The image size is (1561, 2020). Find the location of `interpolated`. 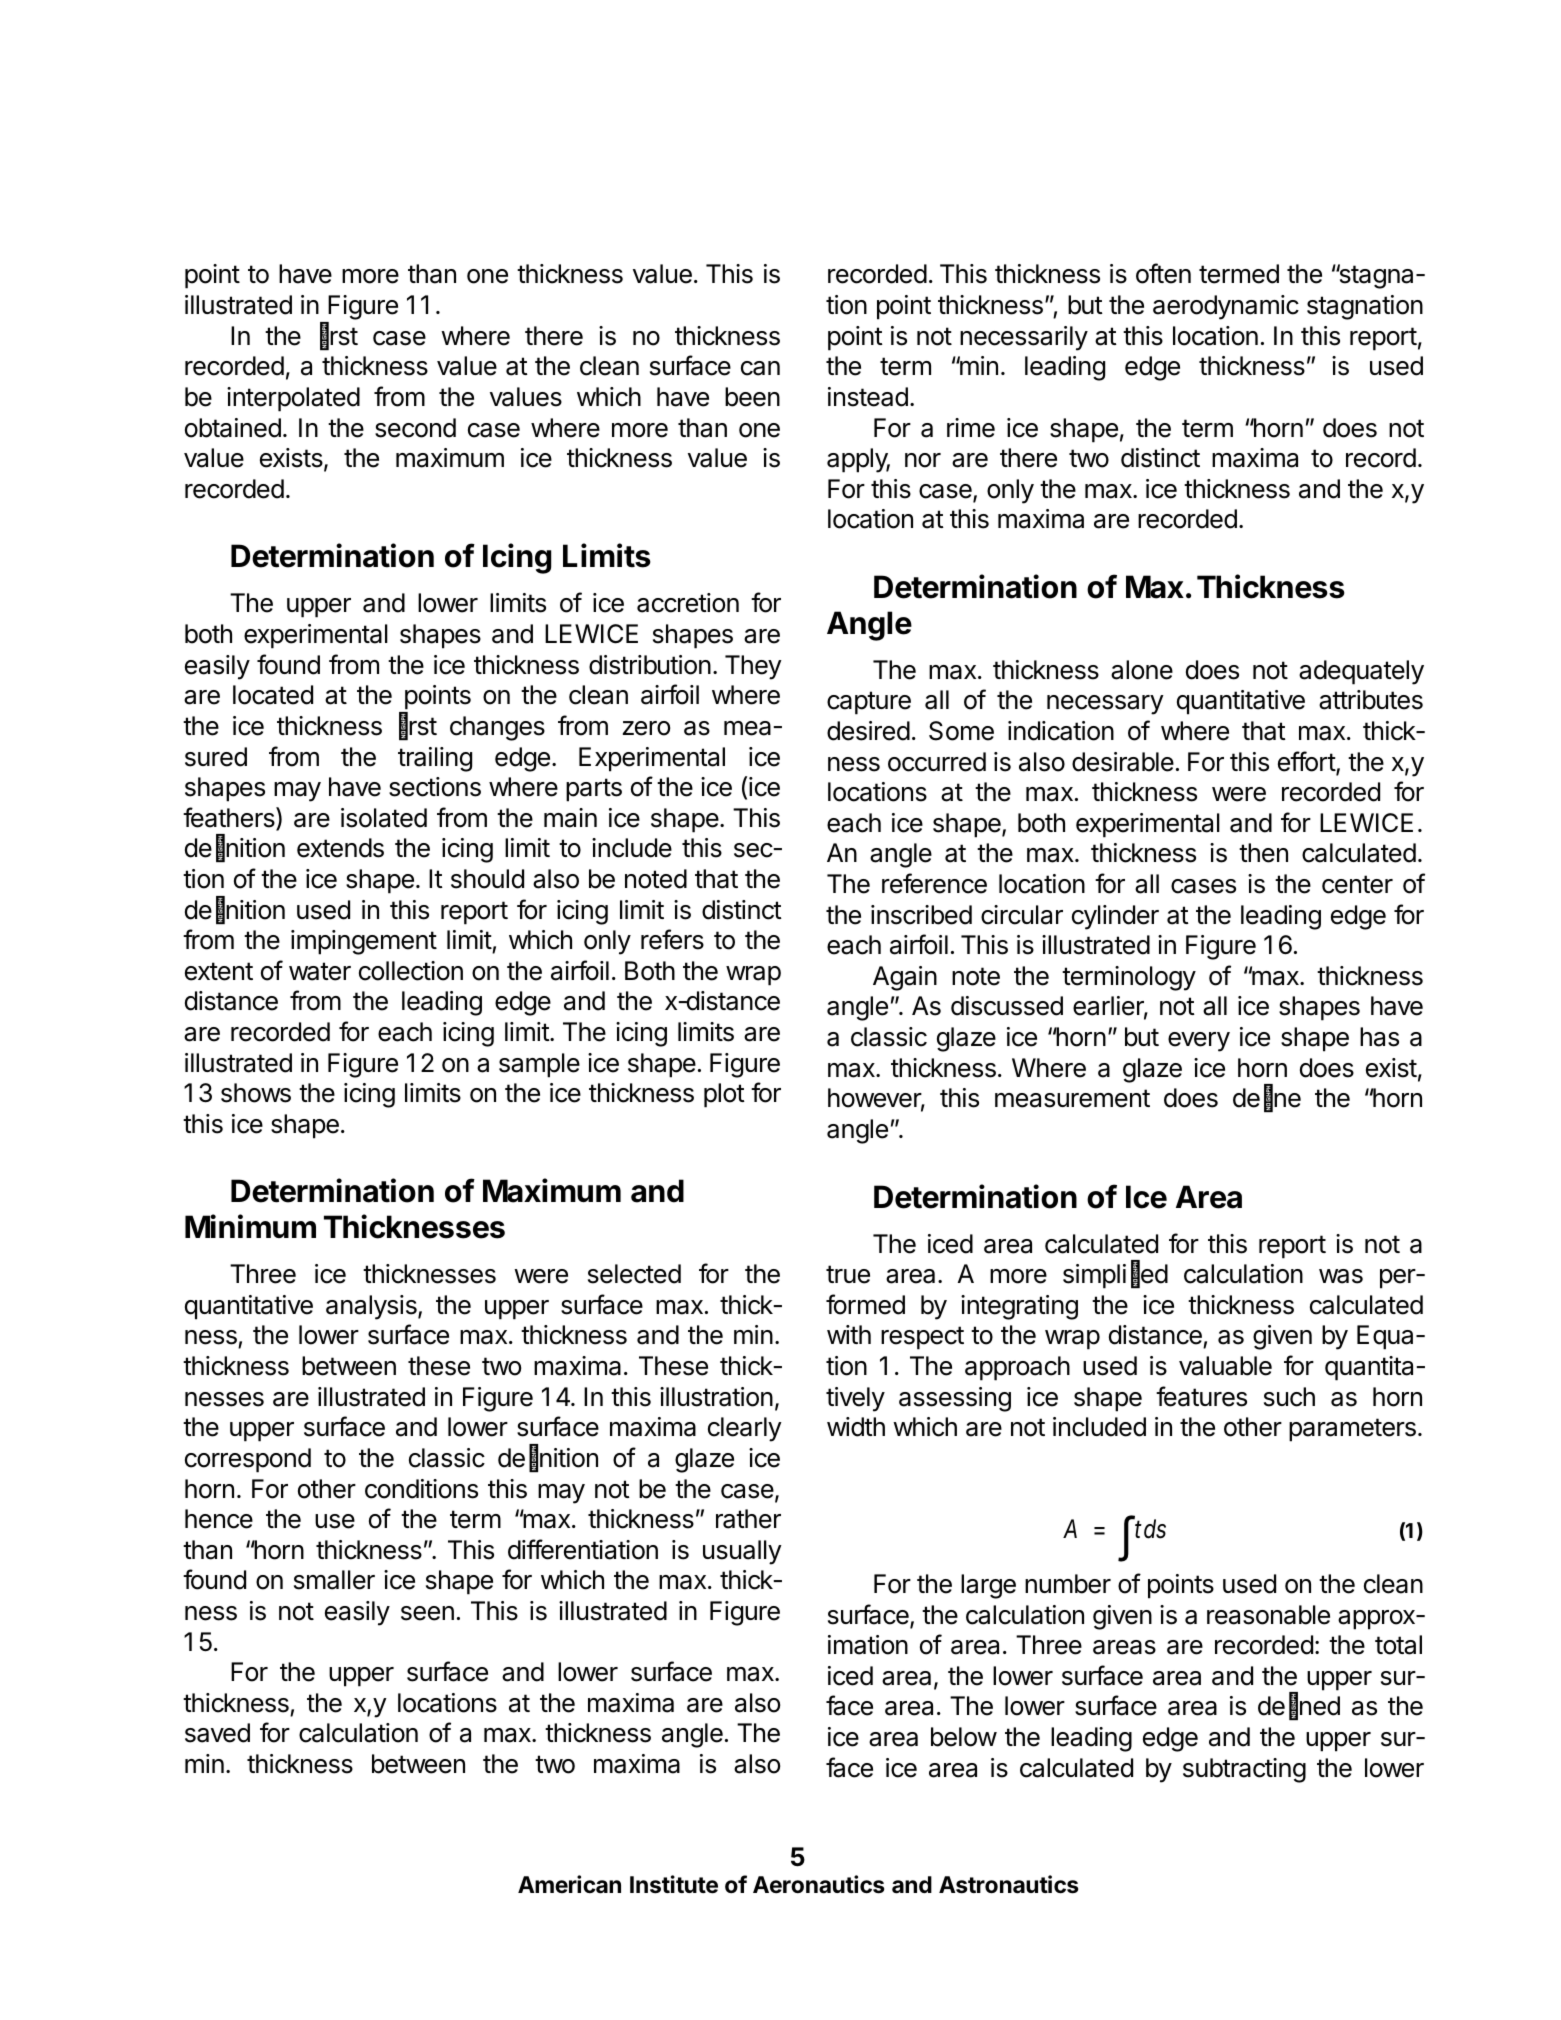

interpolated is located at coordinates (293, 399).
